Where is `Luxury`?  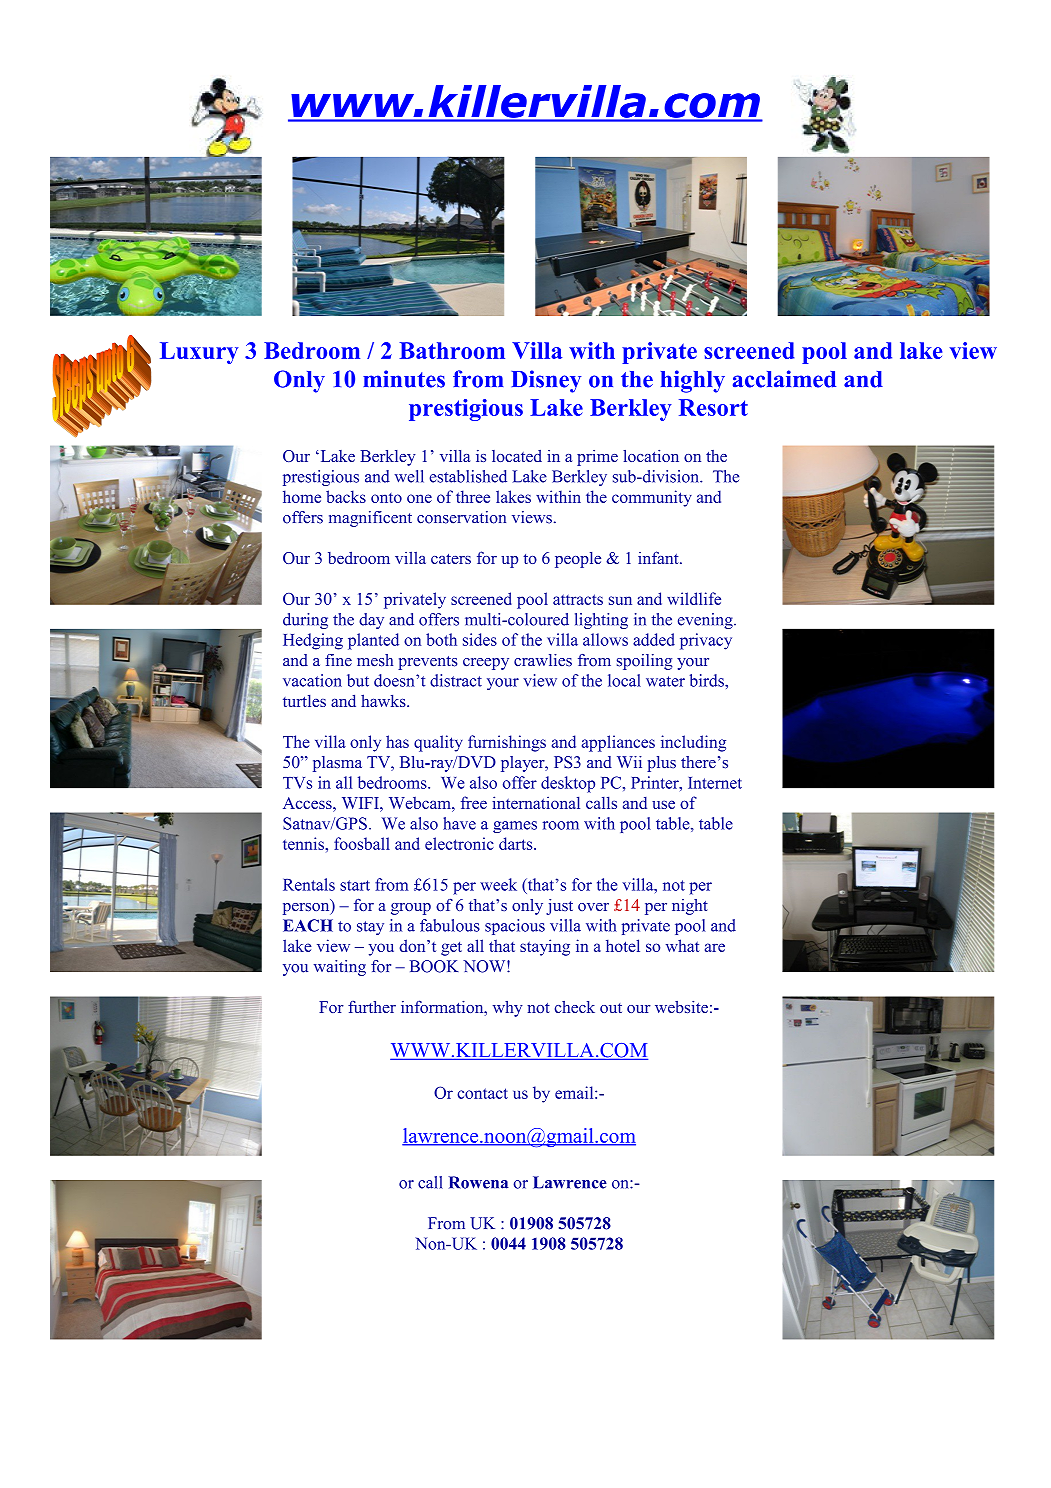 Luxury is located at coordinates (199, 353).
